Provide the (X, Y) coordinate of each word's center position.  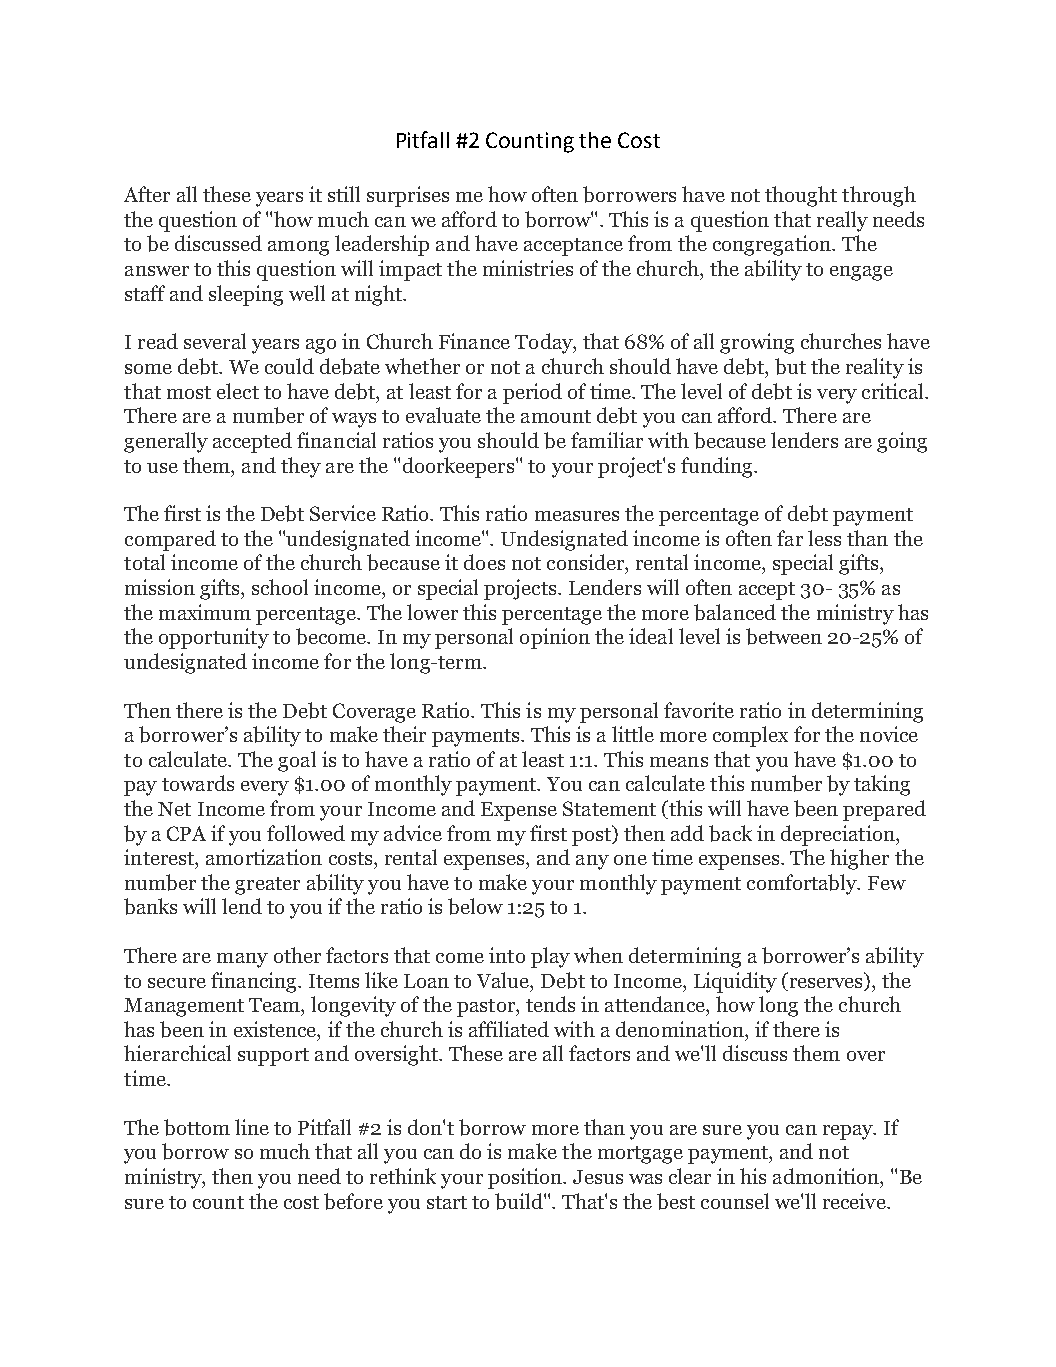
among (298, 248)
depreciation (839, 835)
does (484, 562)
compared (170, 540)
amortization (264, 857)
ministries (528, 268)
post (593, 835)
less (824, 538)
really (842, 221)
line (252, 1127)
